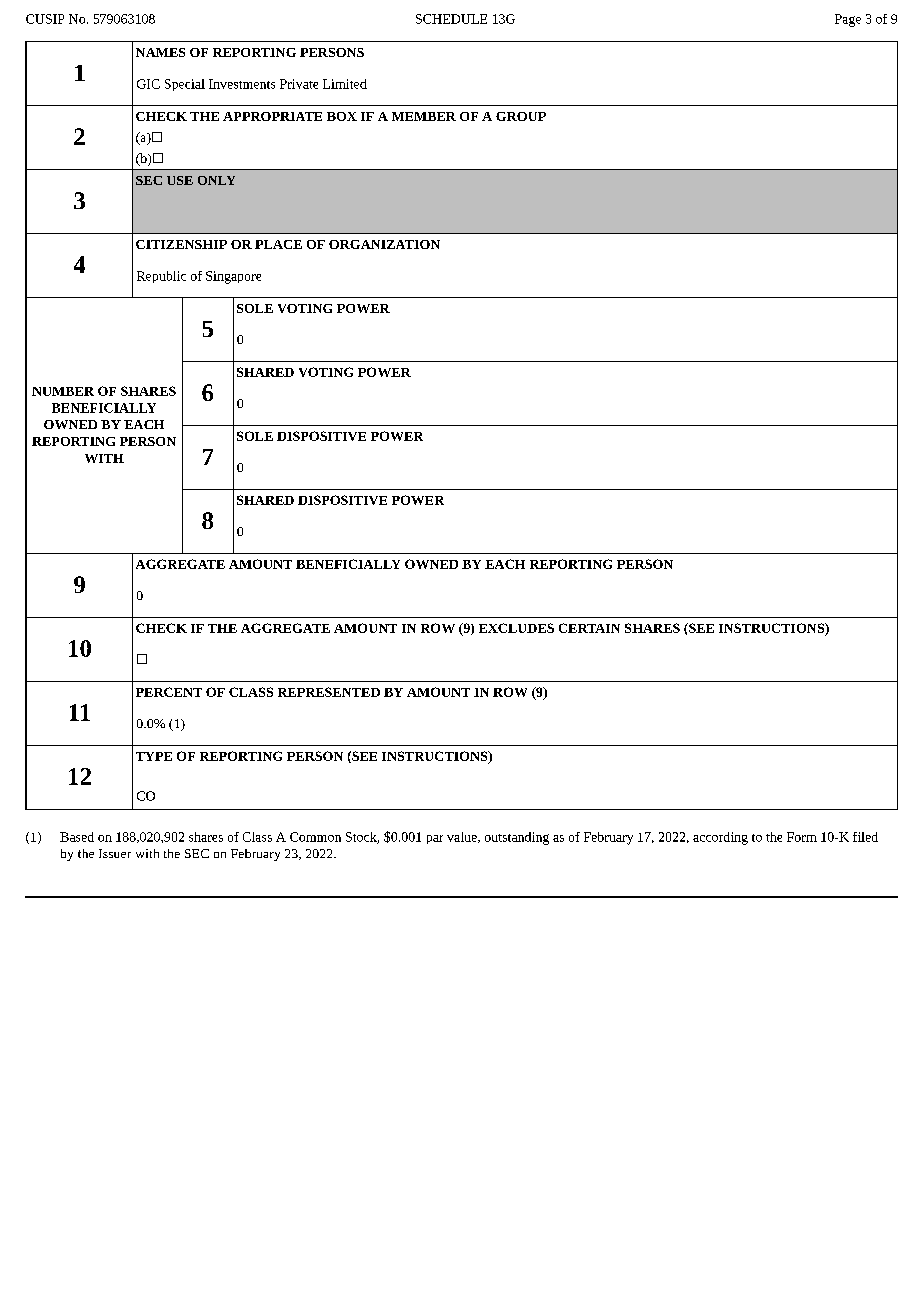 The image size is (924, 1308). I want to click on value, so click(463, 837).
